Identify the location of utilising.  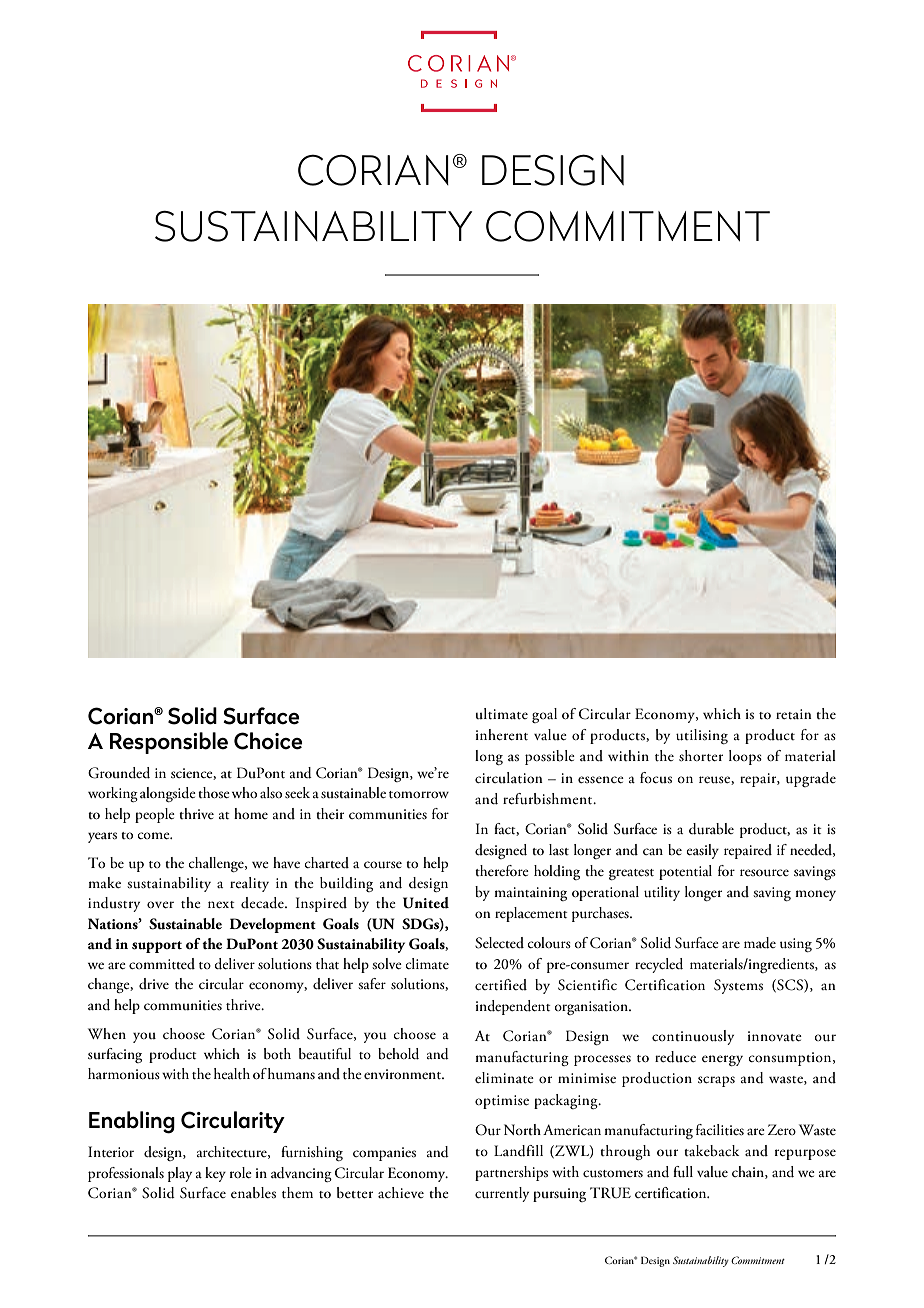
(702, 736).
